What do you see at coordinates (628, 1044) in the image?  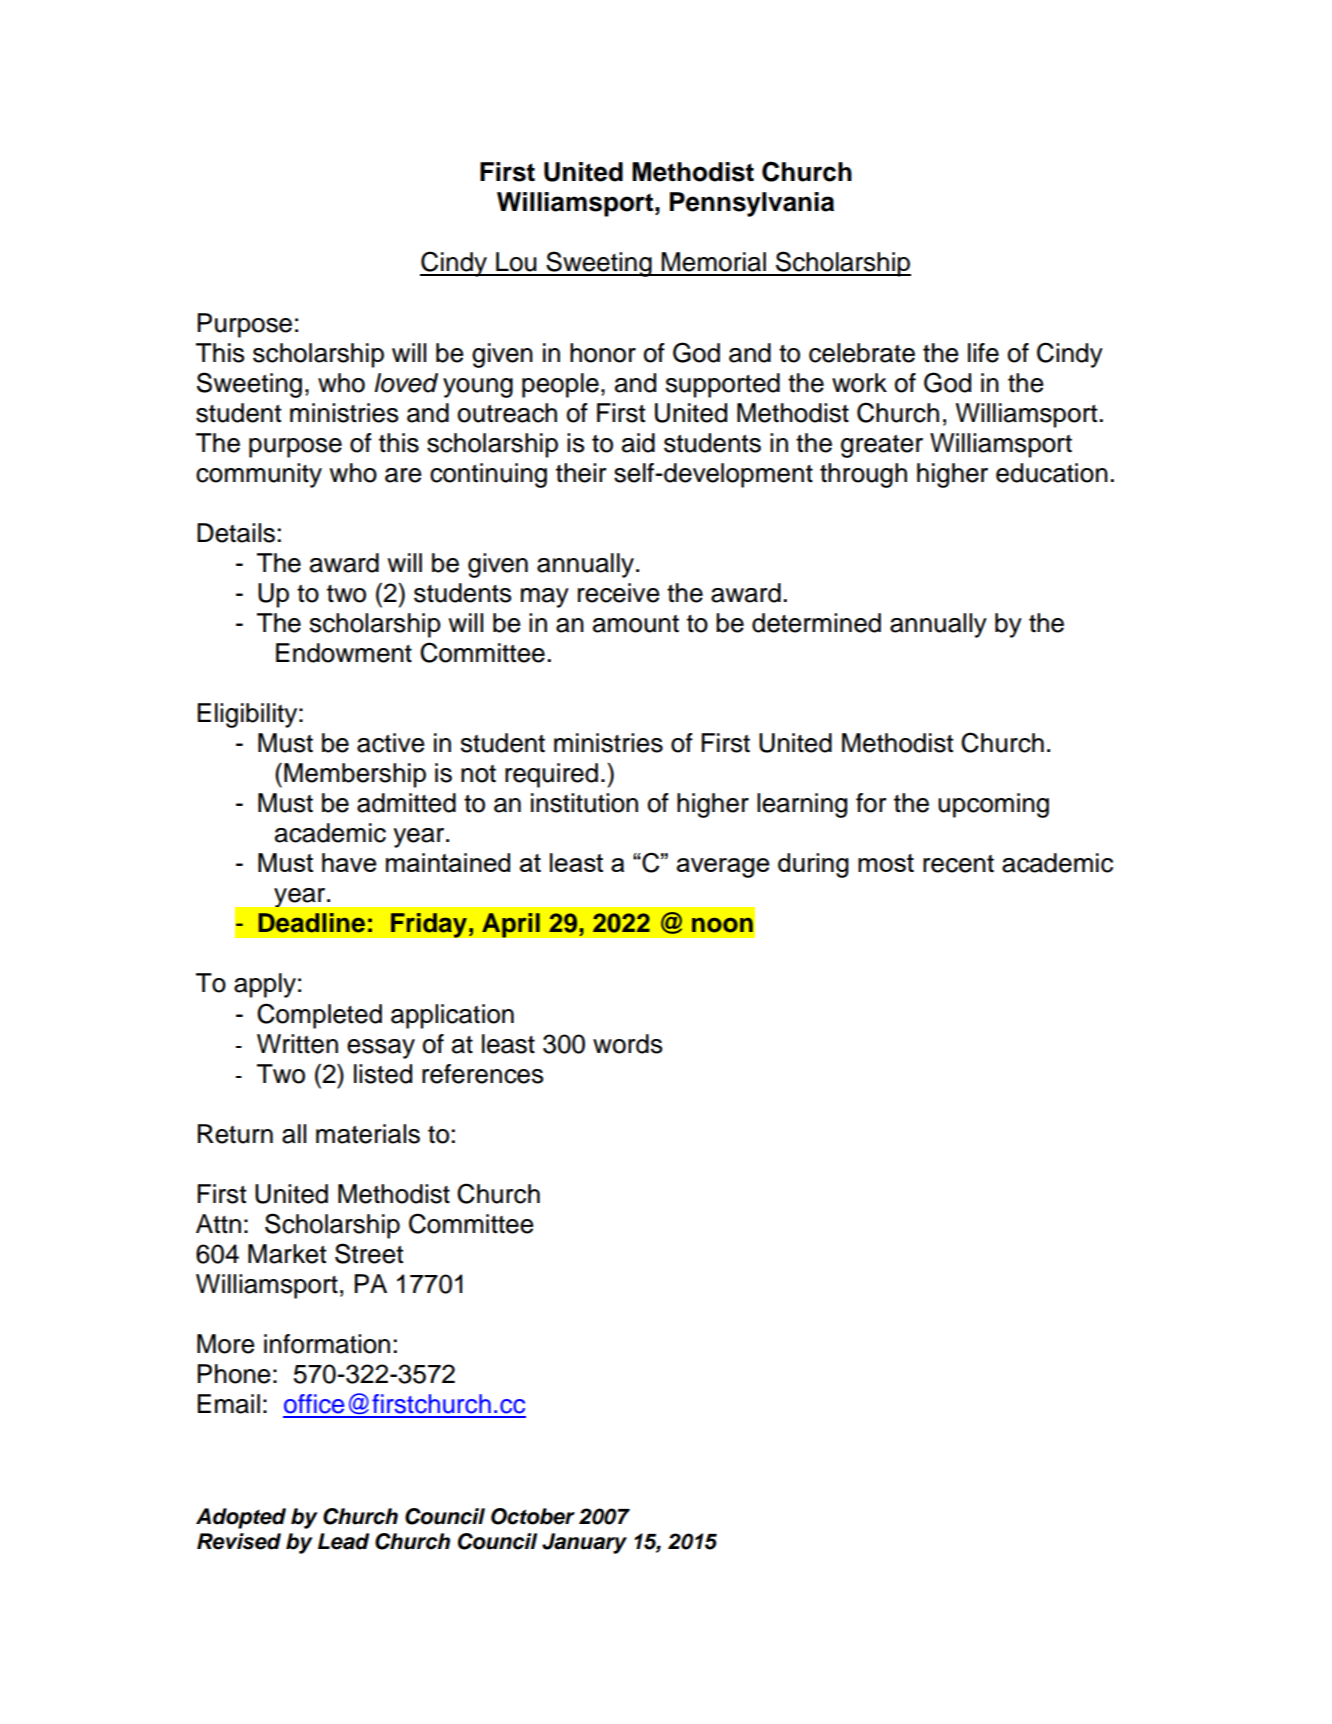 I see `words` at bounding box center [628, 1044].
